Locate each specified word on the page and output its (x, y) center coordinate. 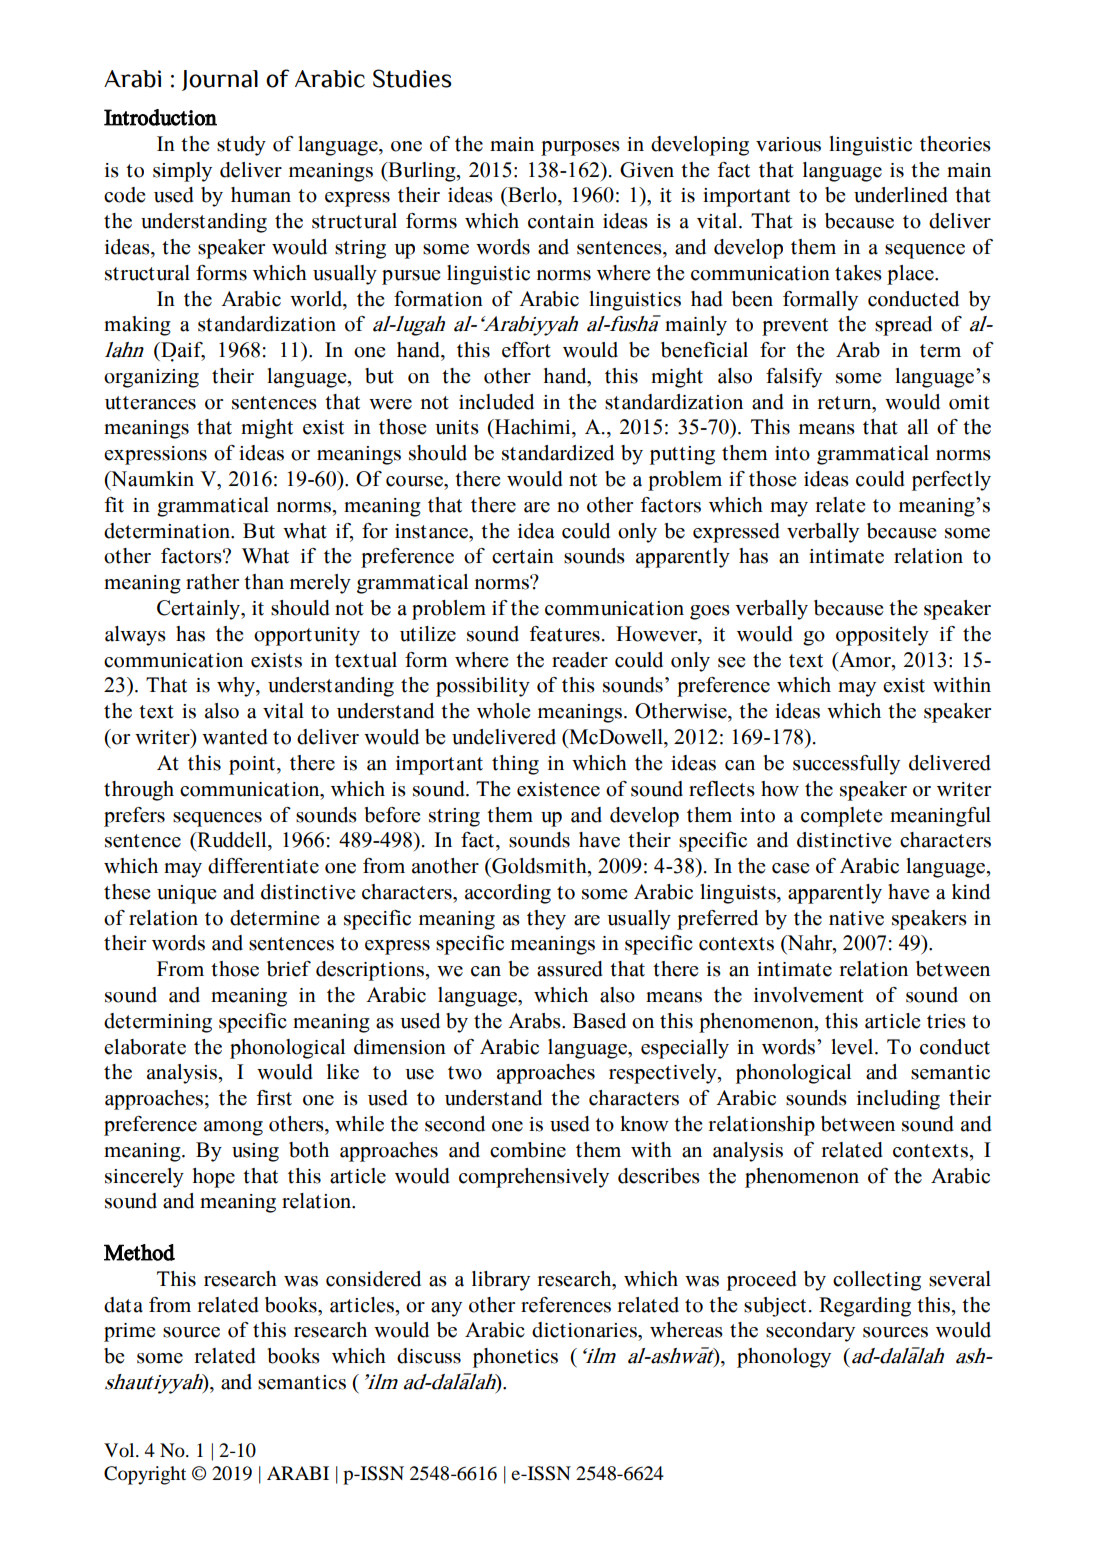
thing (515, 765)
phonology (784, 1358)
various (788, 144)
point (252, 765)
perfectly (951, 481)
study (241, 146)
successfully (846, 765)
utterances (150, 403)
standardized (558, 453)
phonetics (515, 1358)
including (898, 1100)
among (233, 1128)
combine (528, 1150)
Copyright (145, 1475)
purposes (580, 148)
